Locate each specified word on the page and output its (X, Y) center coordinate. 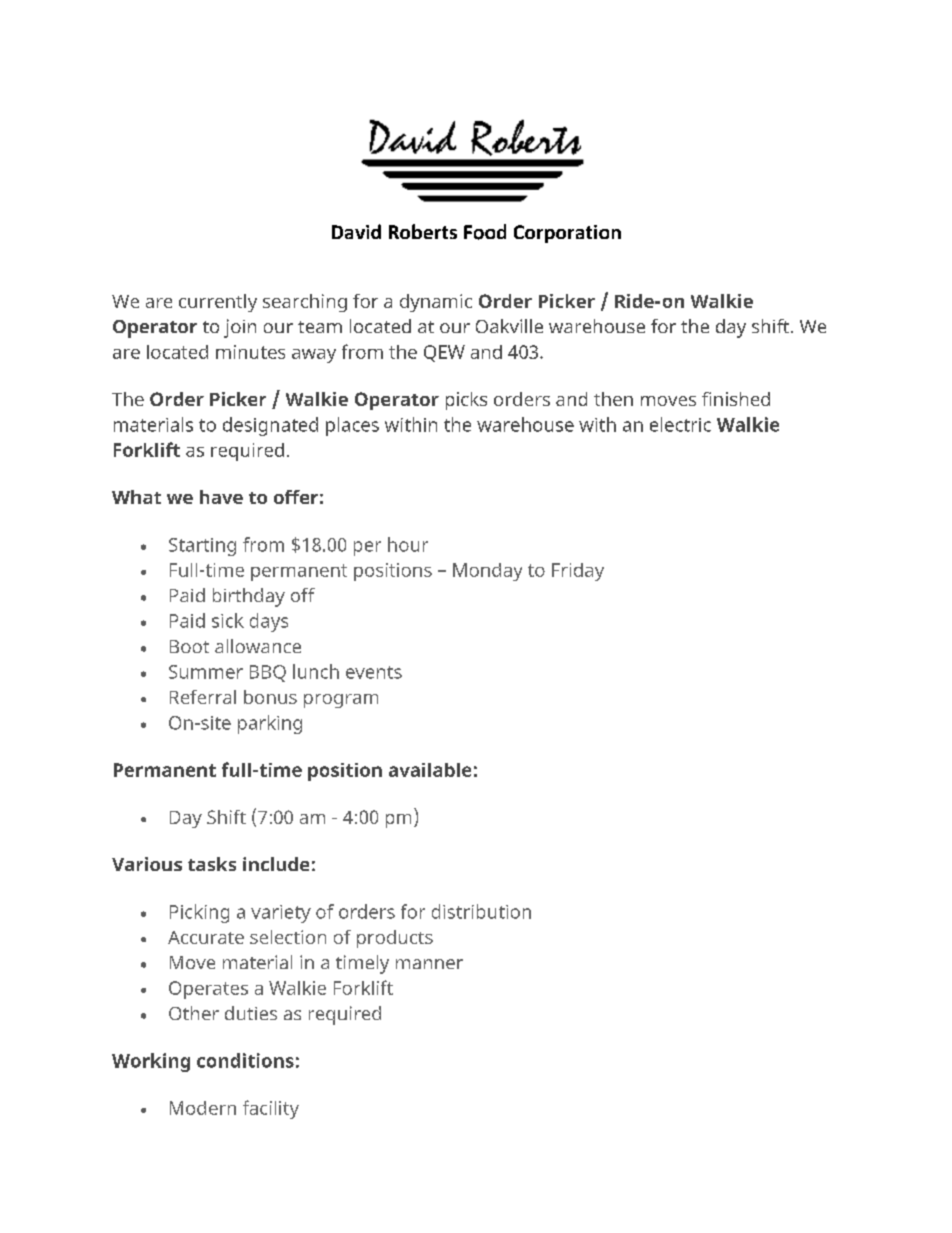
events (374, 672)
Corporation (567, 234)
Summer (206, 672)
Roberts (423, 231)
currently (218, 303)
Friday (578, 572)
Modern (203, 1108)
